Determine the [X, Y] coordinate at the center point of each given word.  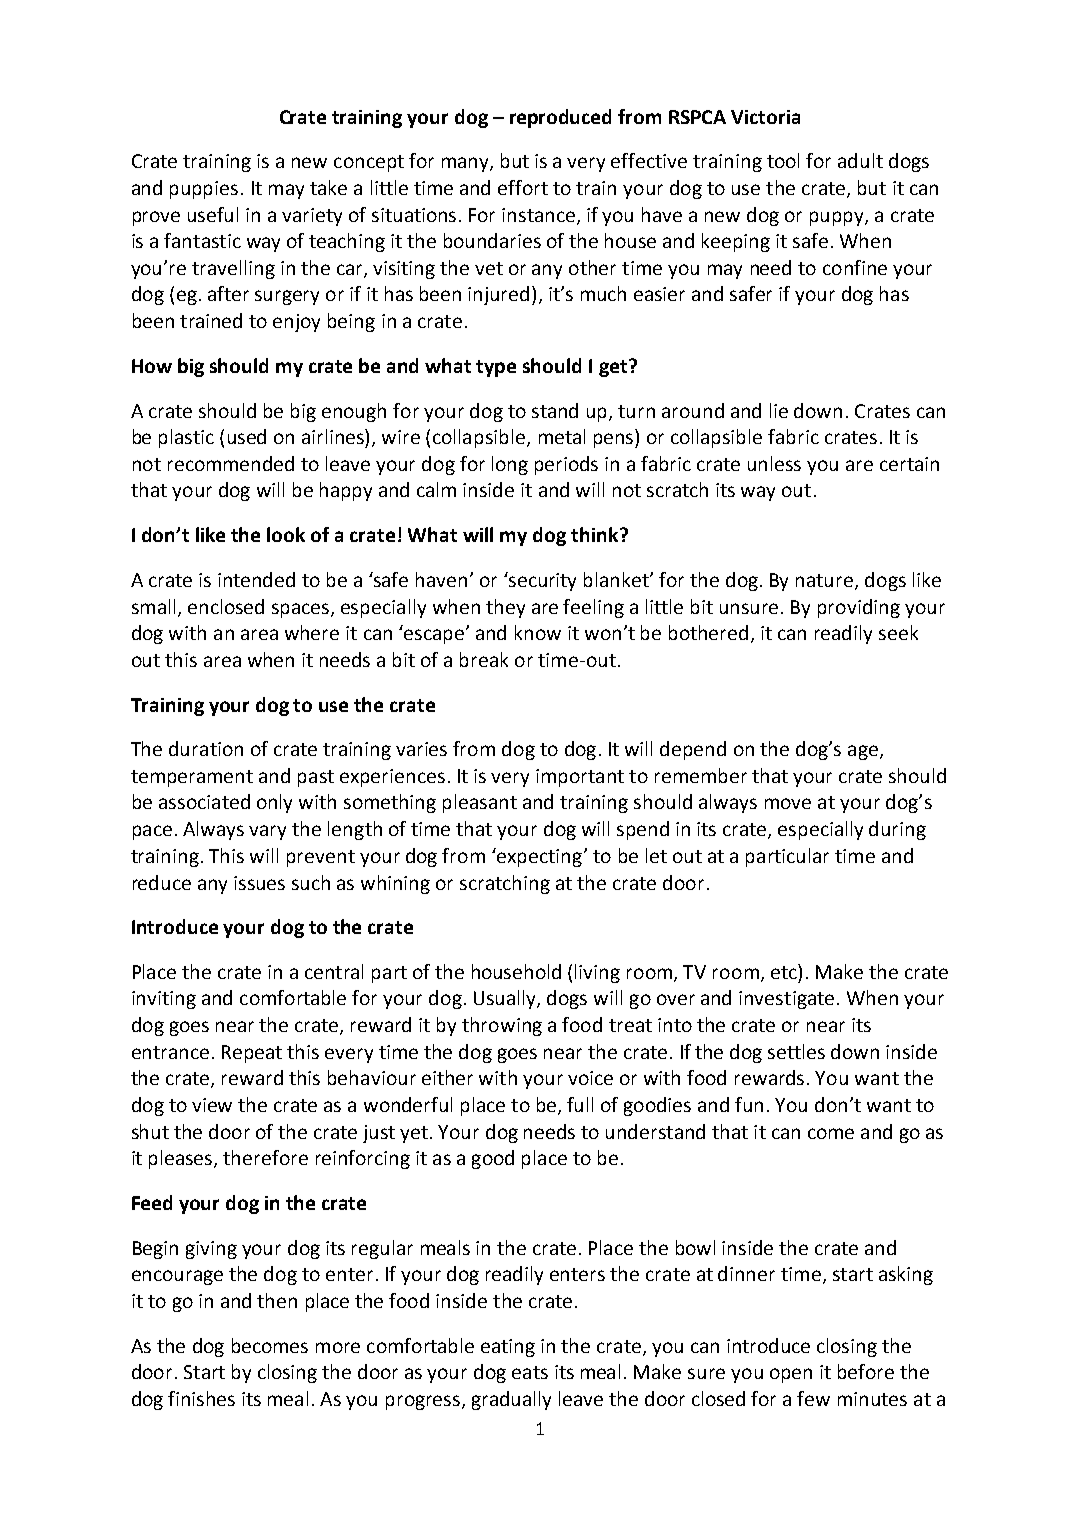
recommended [231, 463]
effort [523, 187]
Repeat [252, 1054]
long [510, 465]
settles [796, 1051]
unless [774, 463]
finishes [201, 1398]
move [788, 803]
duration [206, 748]
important [580, 778]
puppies [204, 190]
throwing [502, 1026]
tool [783, 160]
